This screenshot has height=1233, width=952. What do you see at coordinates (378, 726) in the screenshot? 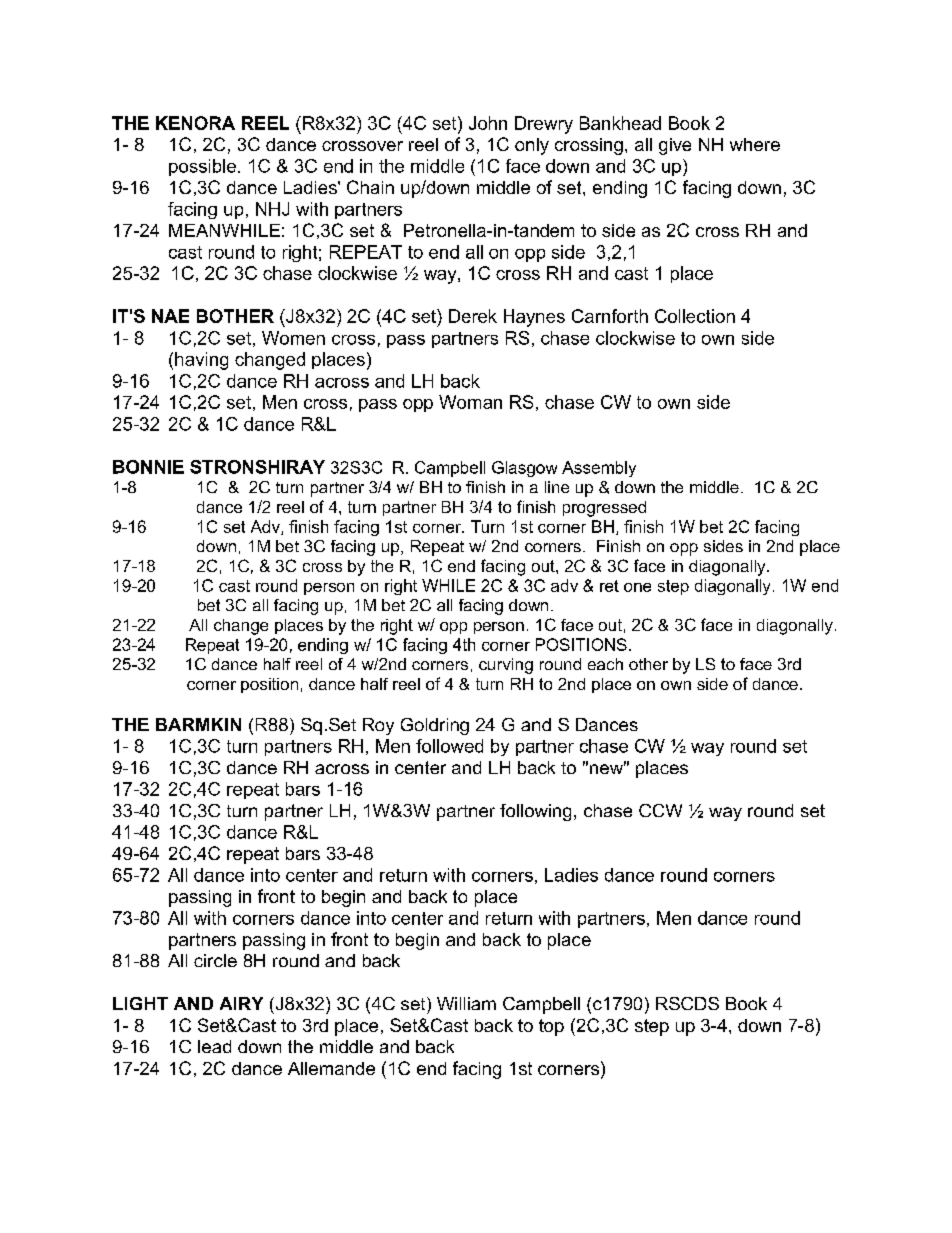
I see `Roy` at bounding box center [378, 726].
